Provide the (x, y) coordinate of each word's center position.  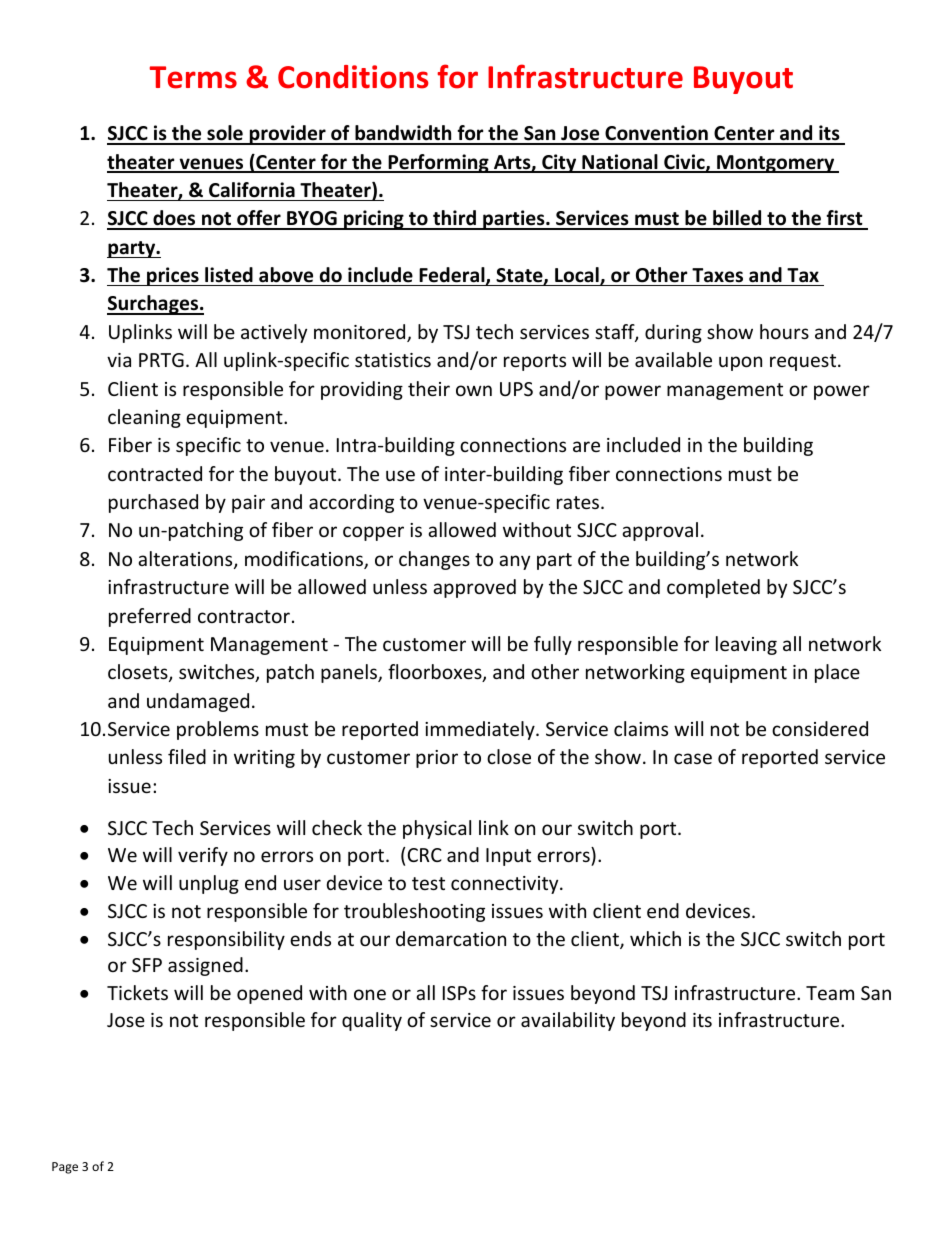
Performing (438, 163)
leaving (746, 645)
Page (65, 1168)
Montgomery (776, 164)
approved (474, 588)
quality (372, 1021)
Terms (193, 77)
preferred (150, 617)
